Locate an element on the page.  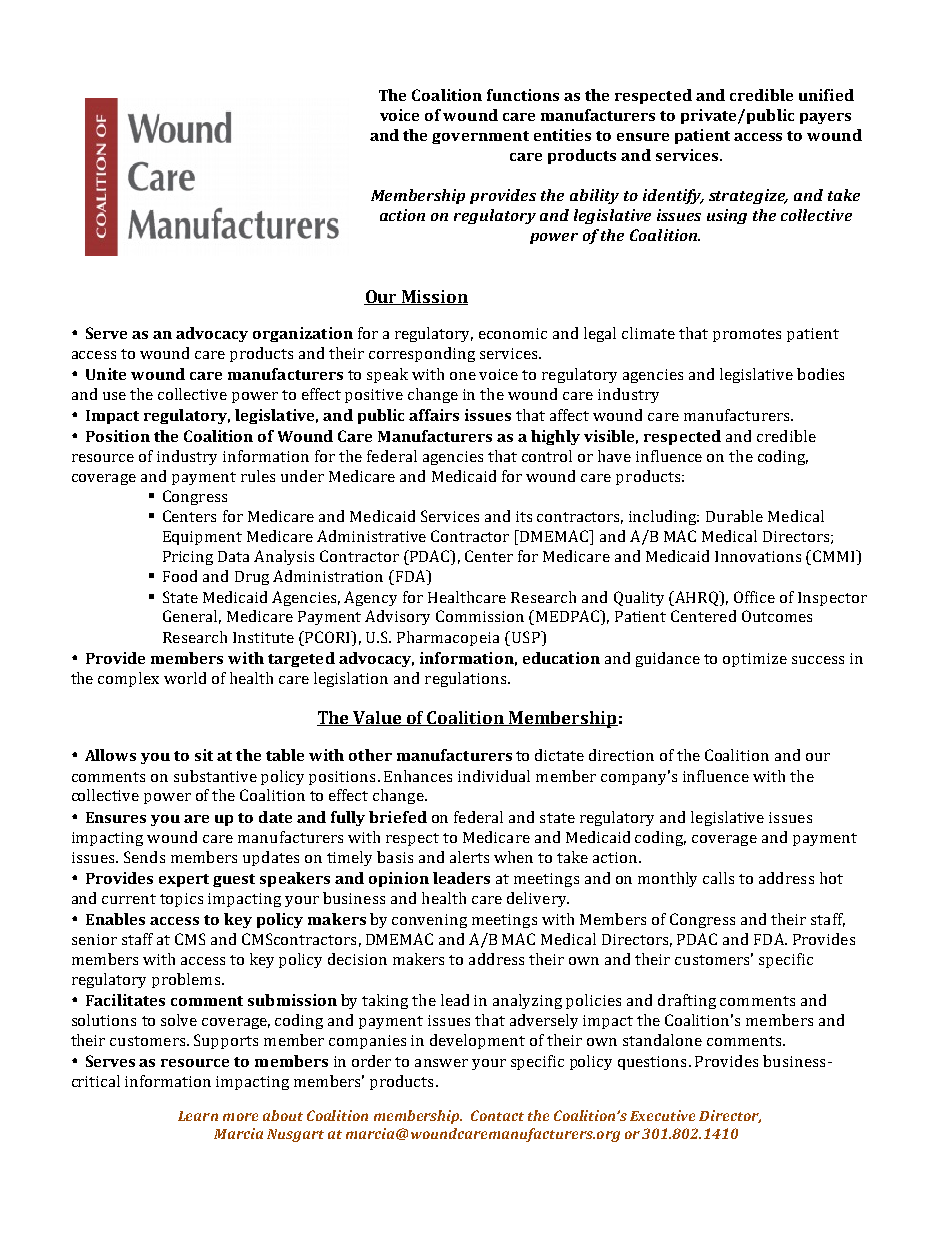
Executive is located at coordinates (662, 1115).
